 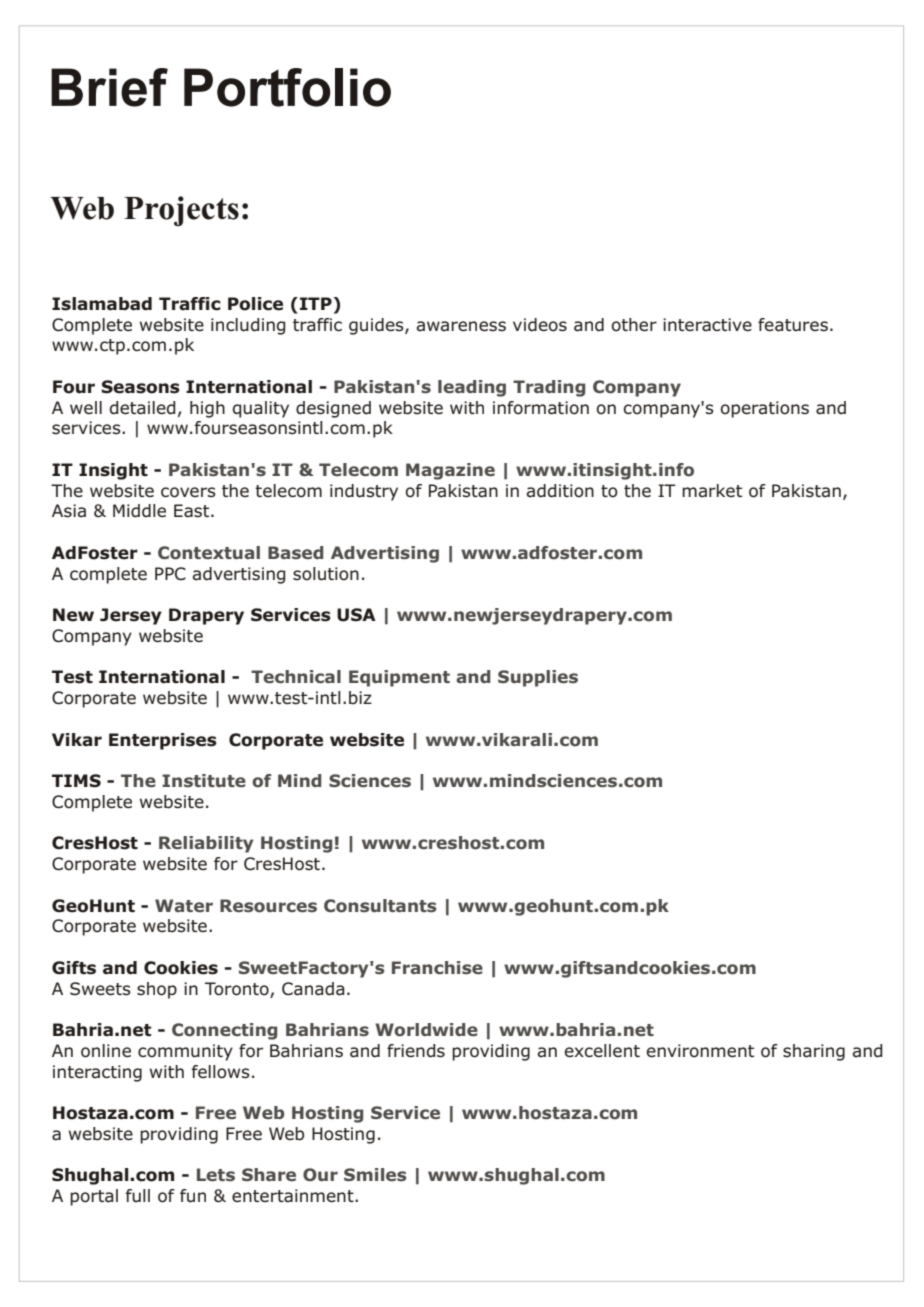 I want to click on interactive, so click(x=707, y=325).
